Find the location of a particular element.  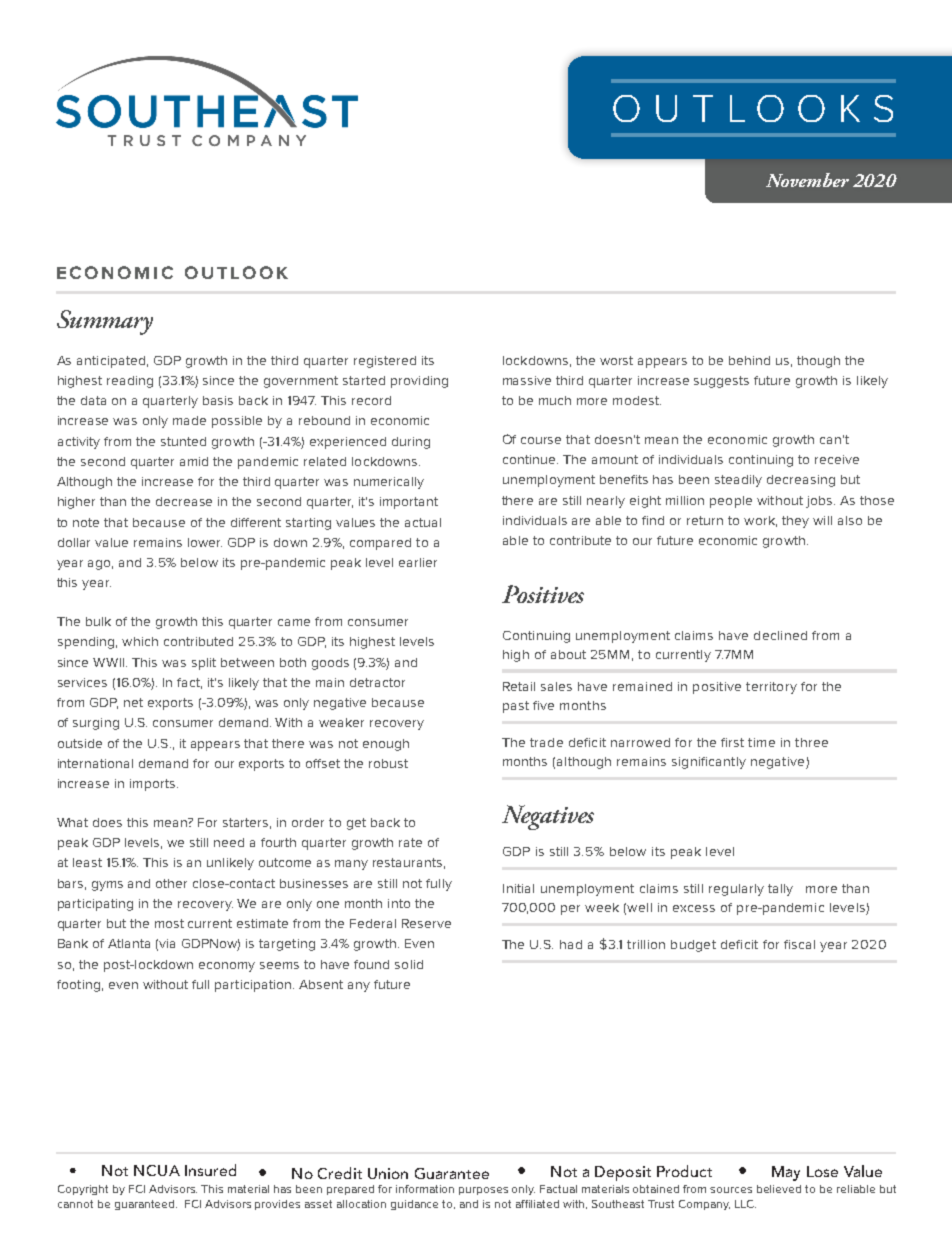

earlier is located at coordinates (418, 562).
